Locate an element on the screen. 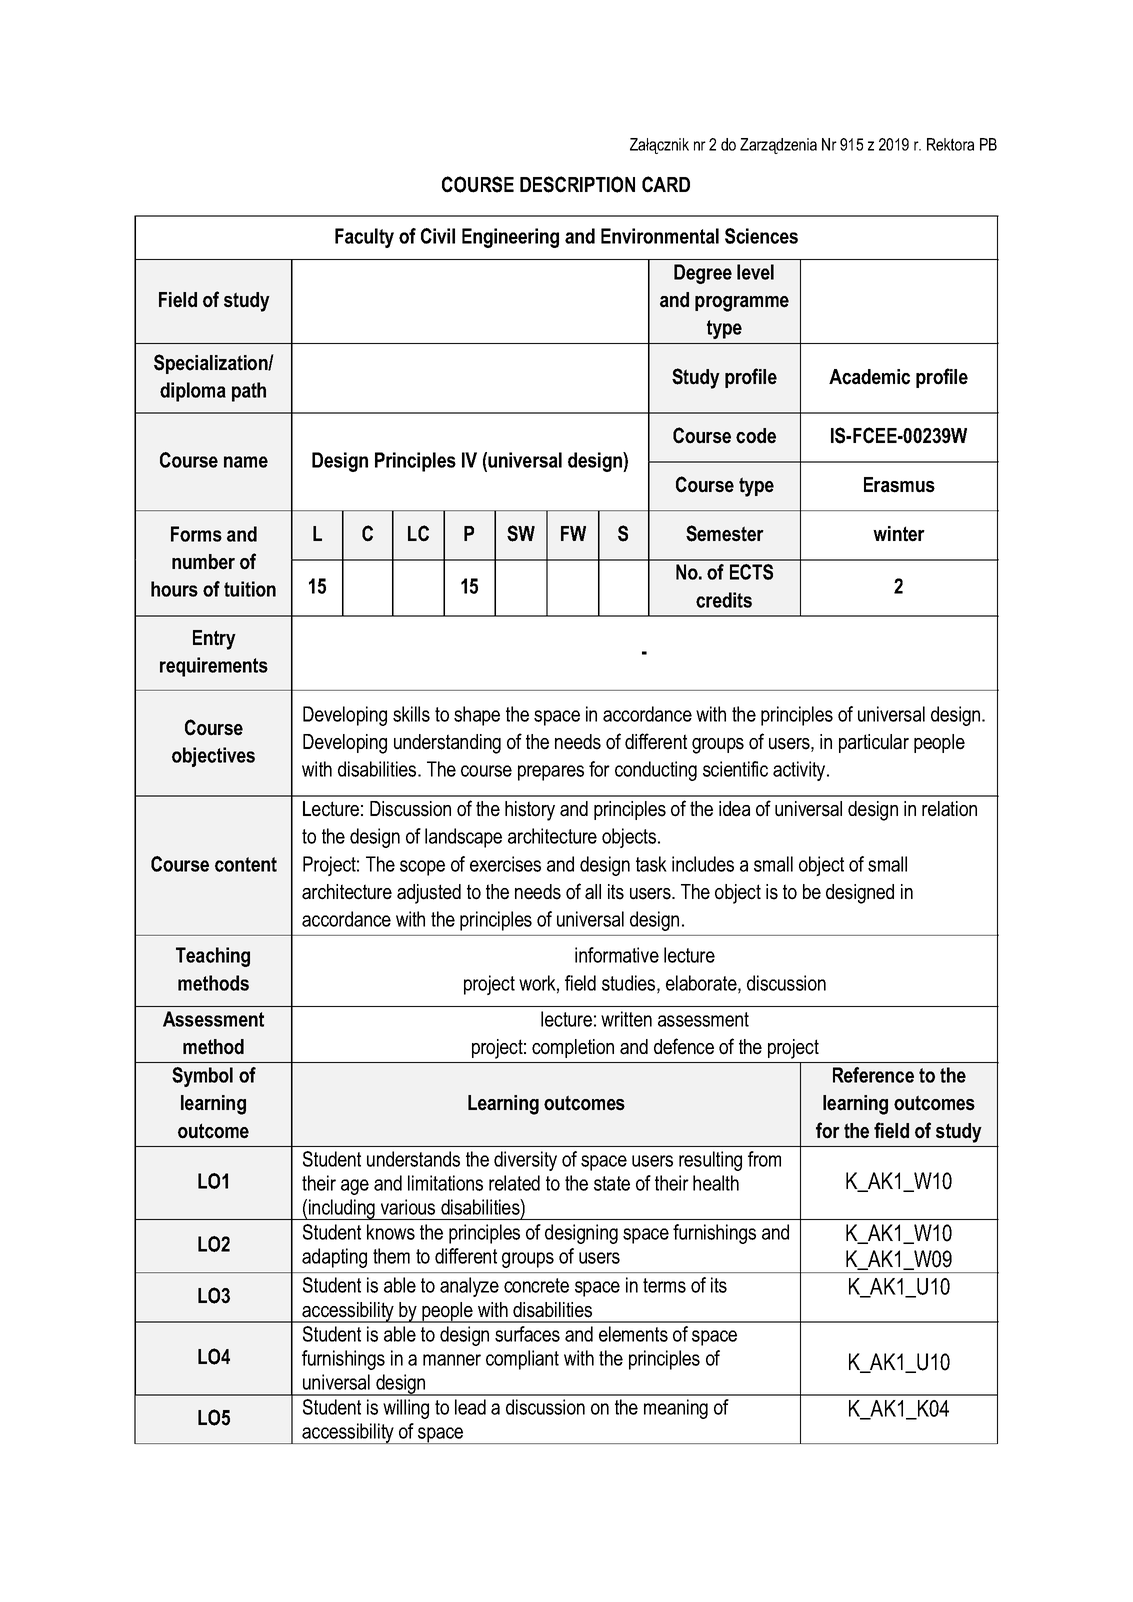 This screenshot has height=1602, width=1133. Sciences is located at coordinates (761, 236).
